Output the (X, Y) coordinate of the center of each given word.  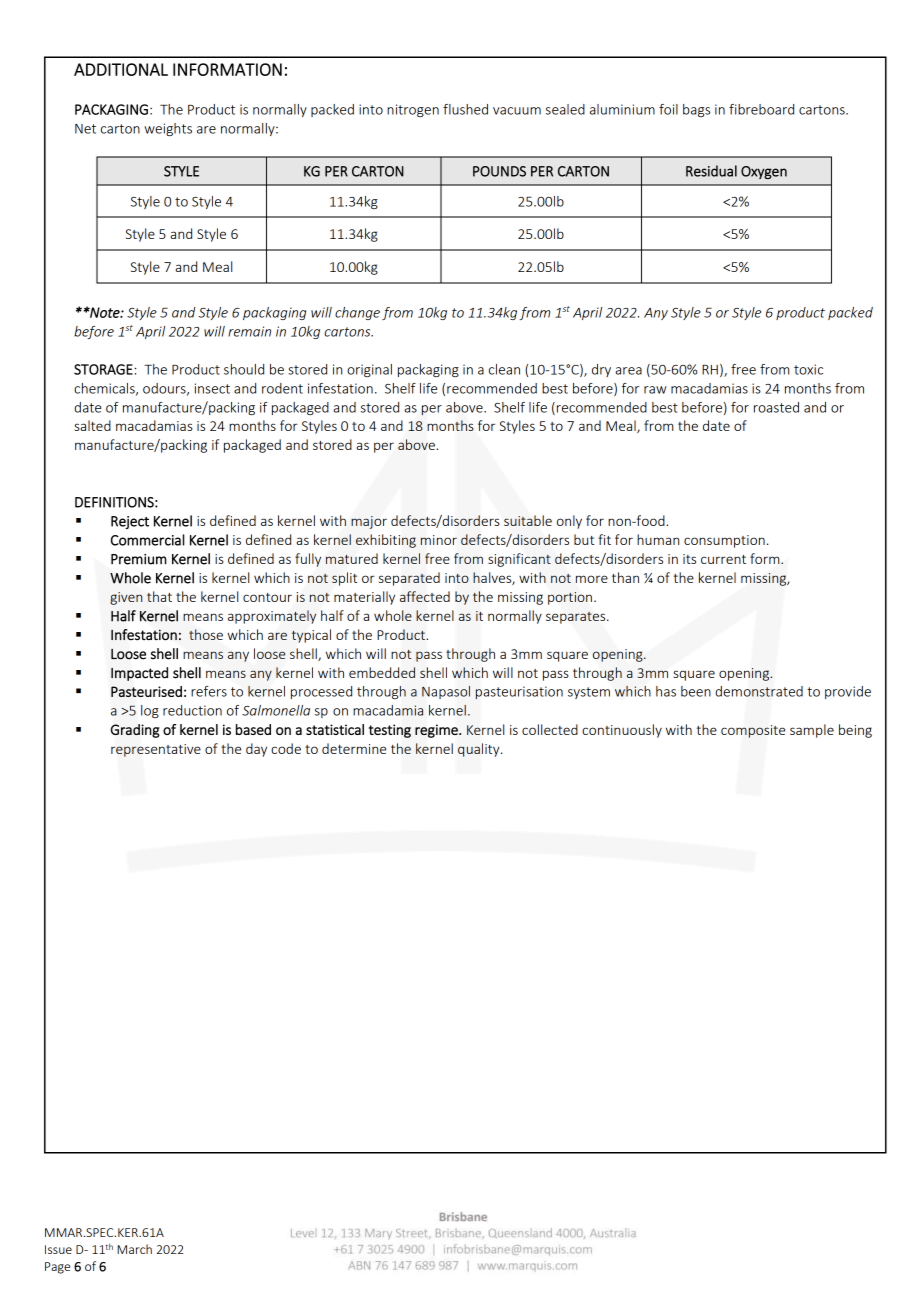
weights (168, 129)
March (134, 1249)
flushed (465, 109)
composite (753, 731)
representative (156, 750)
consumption (724, 541)
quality (480, 750)
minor (439, 540)
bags (696, 110)
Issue (58, 1249)
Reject (130, 522)
